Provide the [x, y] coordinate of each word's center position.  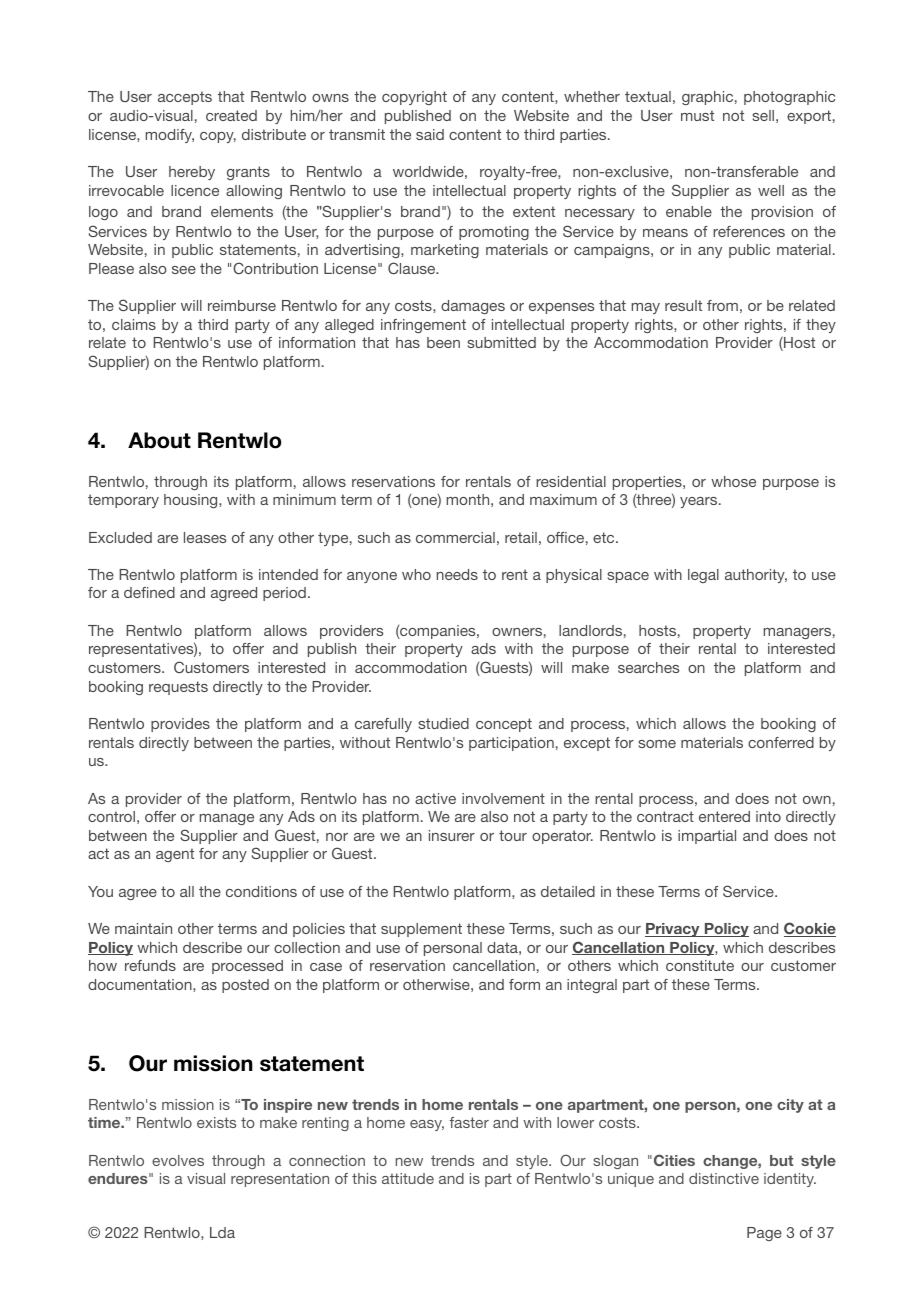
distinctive [724, 1178]
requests [178, 688]
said [430, 134]
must [697, 115]
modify [170, 136]
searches [648, 667]
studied [443, 723]
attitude [408, 1178]
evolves [178, 1160]
